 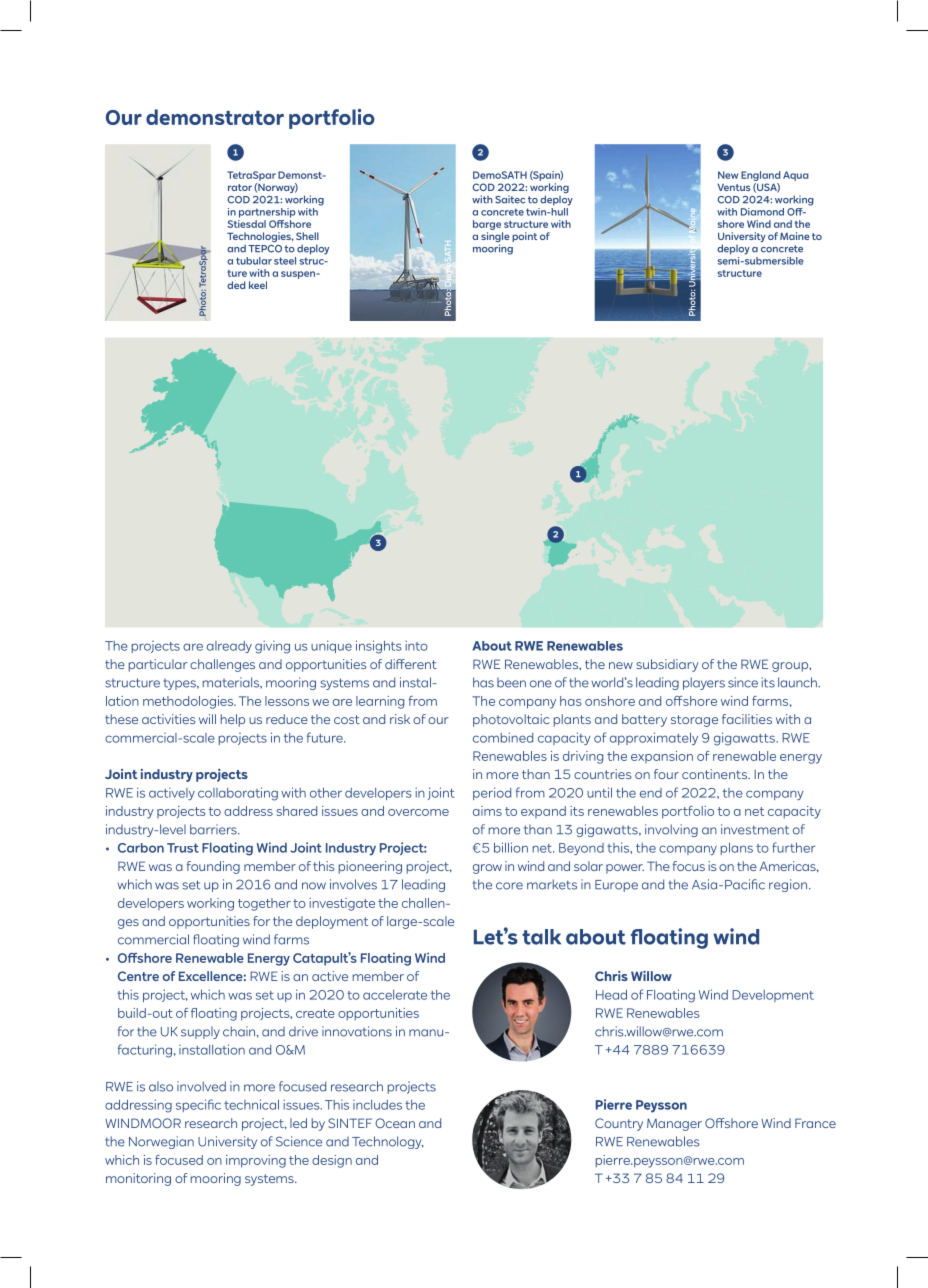 What do you see at coordinates (511, 682) in the screenshot?
I see `been` at bounding box center [511, 682].
